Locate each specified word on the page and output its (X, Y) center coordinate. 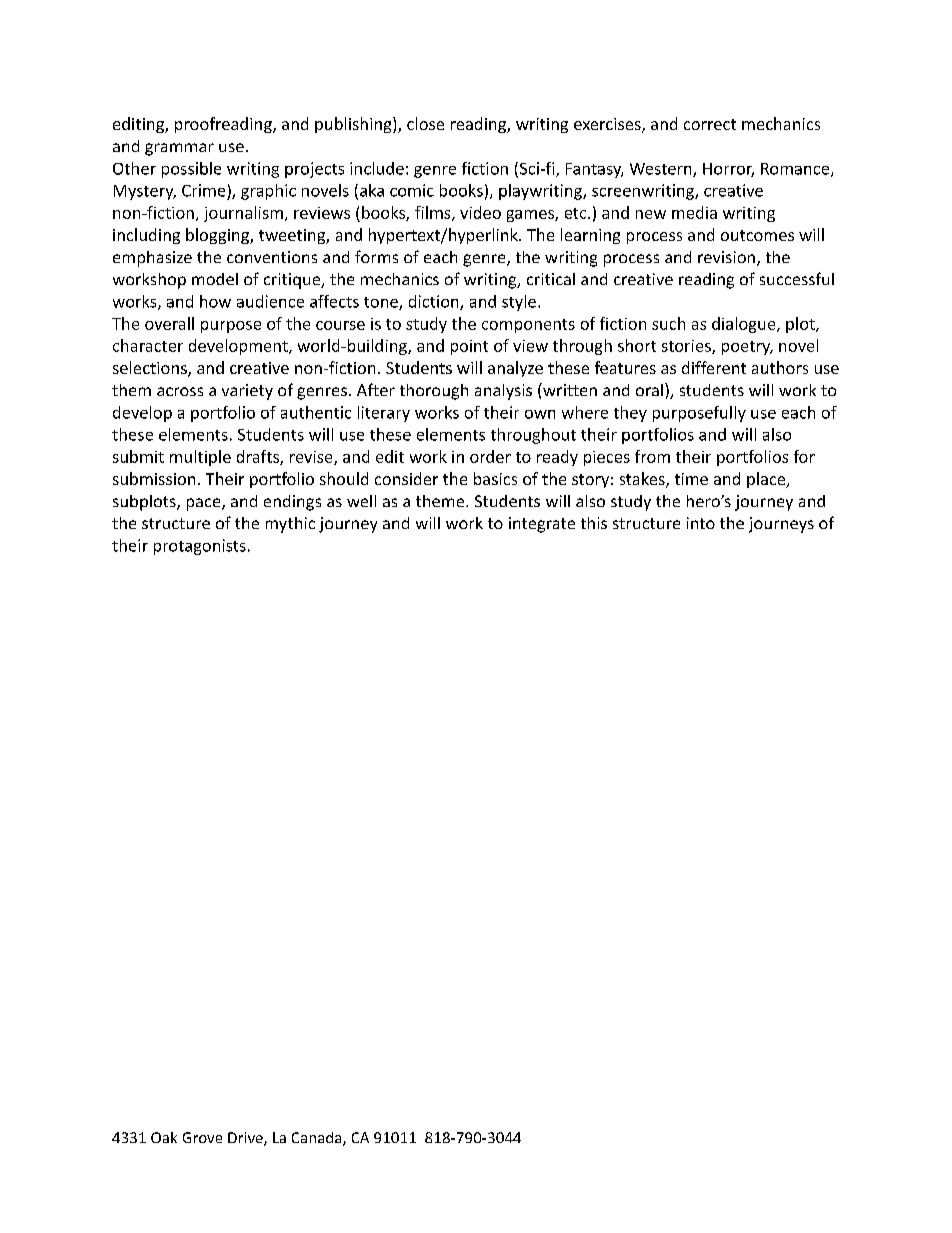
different (714, 367)
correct (710, 124)
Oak (164, 1137)
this (594, 523)
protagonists (200, 547)
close (425, 123)
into (701, 523)
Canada (318, 1139)
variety (247, 392)
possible (191, 170)
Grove (202, 1137)
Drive (246, 1139)
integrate (542, 525)
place (767, 480)
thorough (434, 392)
